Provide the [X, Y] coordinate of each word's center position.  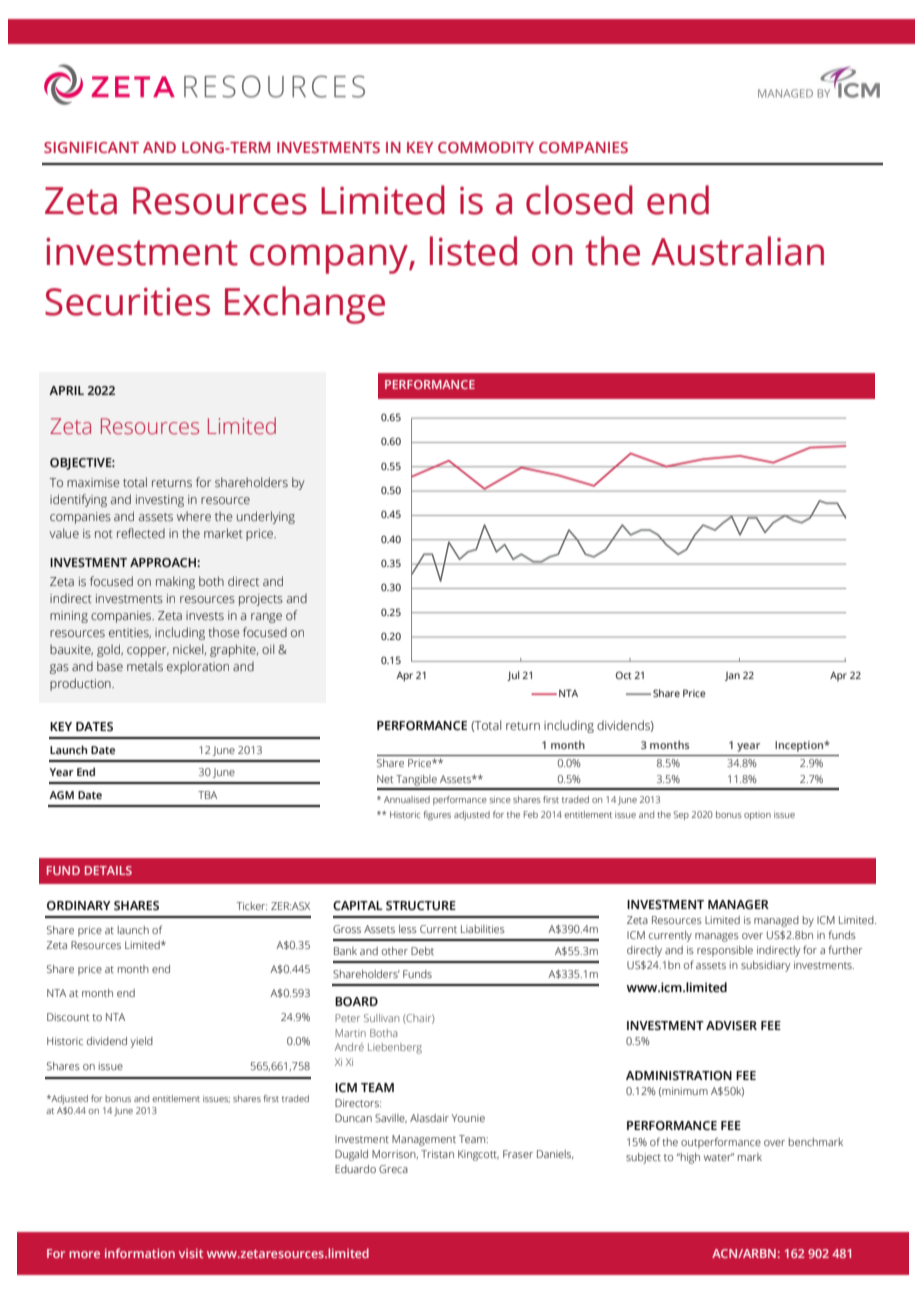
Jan [732, 676]
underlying [266, 517]
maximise [93, 483]
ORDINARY [79, 905]
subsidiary [765, 966]
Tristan [437, 1154]
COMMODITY [486, 147]
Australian [737, 251]
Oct [624, 675]
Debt [422, 951]
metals [145, 666]
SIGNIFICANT [91, 147]
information [140, 1253]
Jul [513, 676]
